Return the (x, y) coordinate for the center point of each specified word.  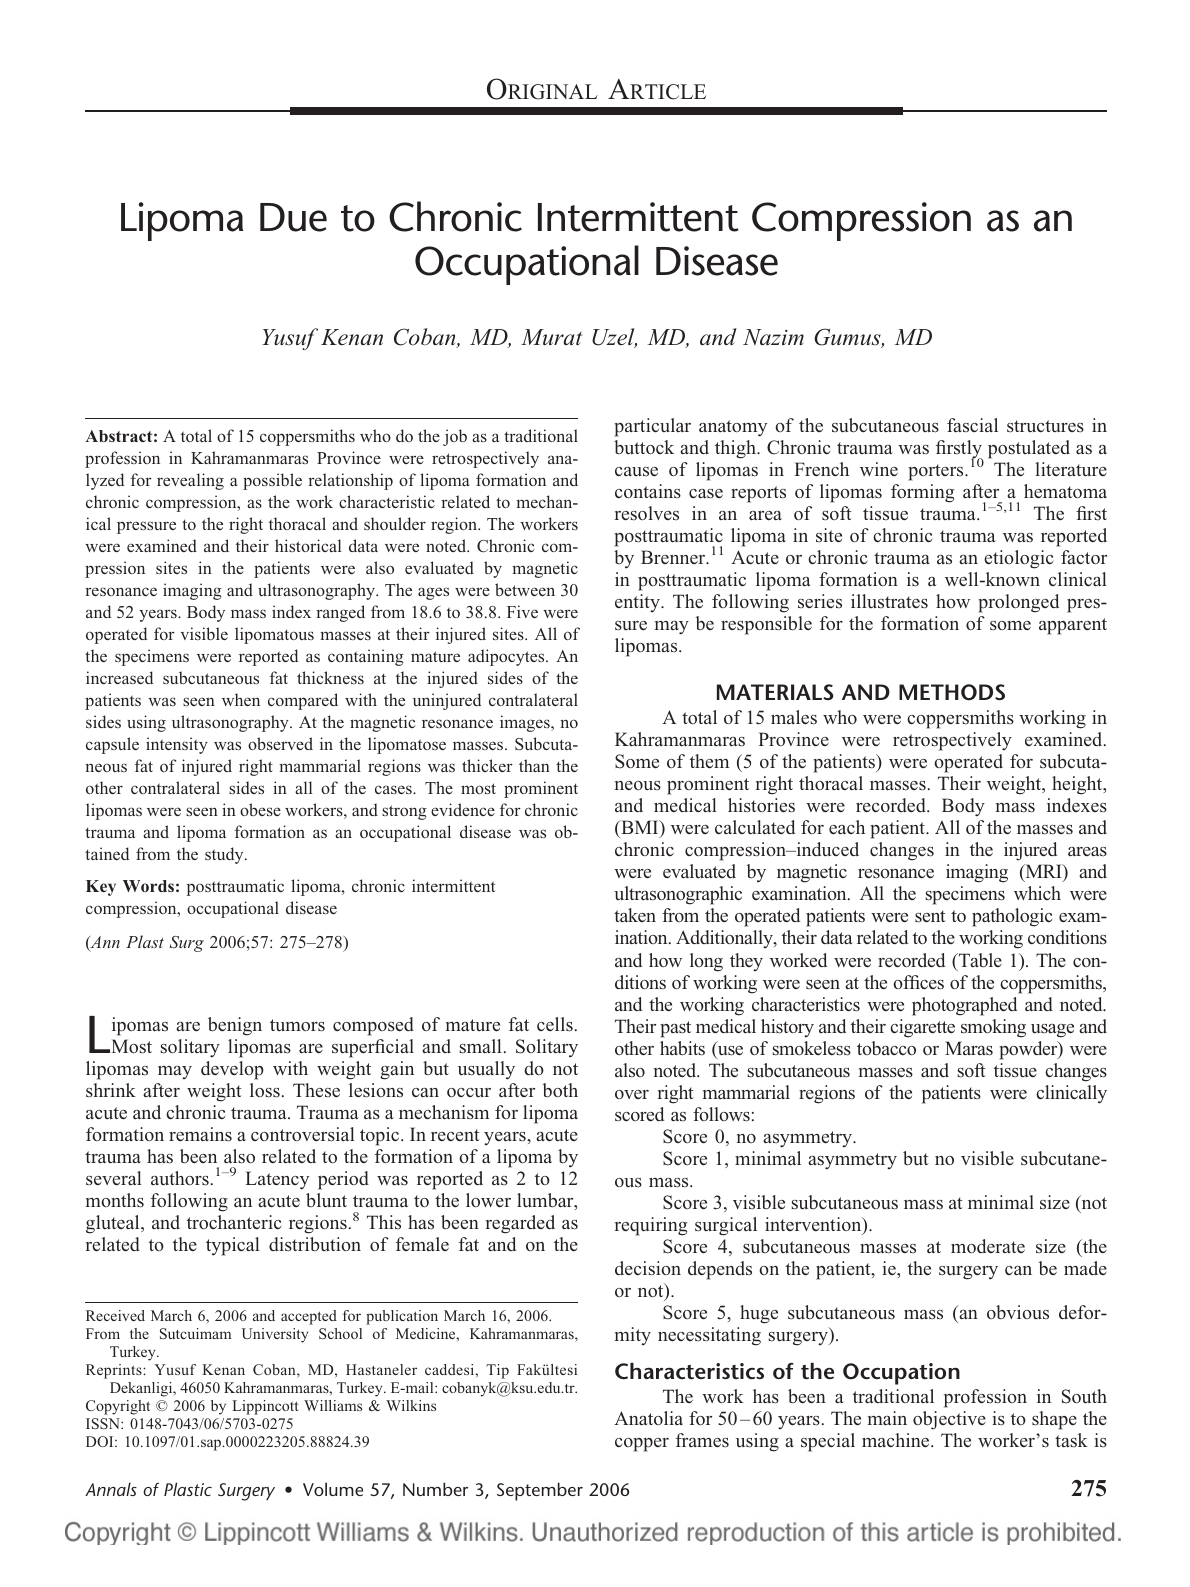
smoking (993, 1028)
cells (555, 1024)
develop (232, 1070)
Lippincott (265, 1407)
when (241, 699)
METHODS (952, 692)
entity (638, 603)
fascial (972, 425)
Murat (551, 337)
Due (293, 217)
